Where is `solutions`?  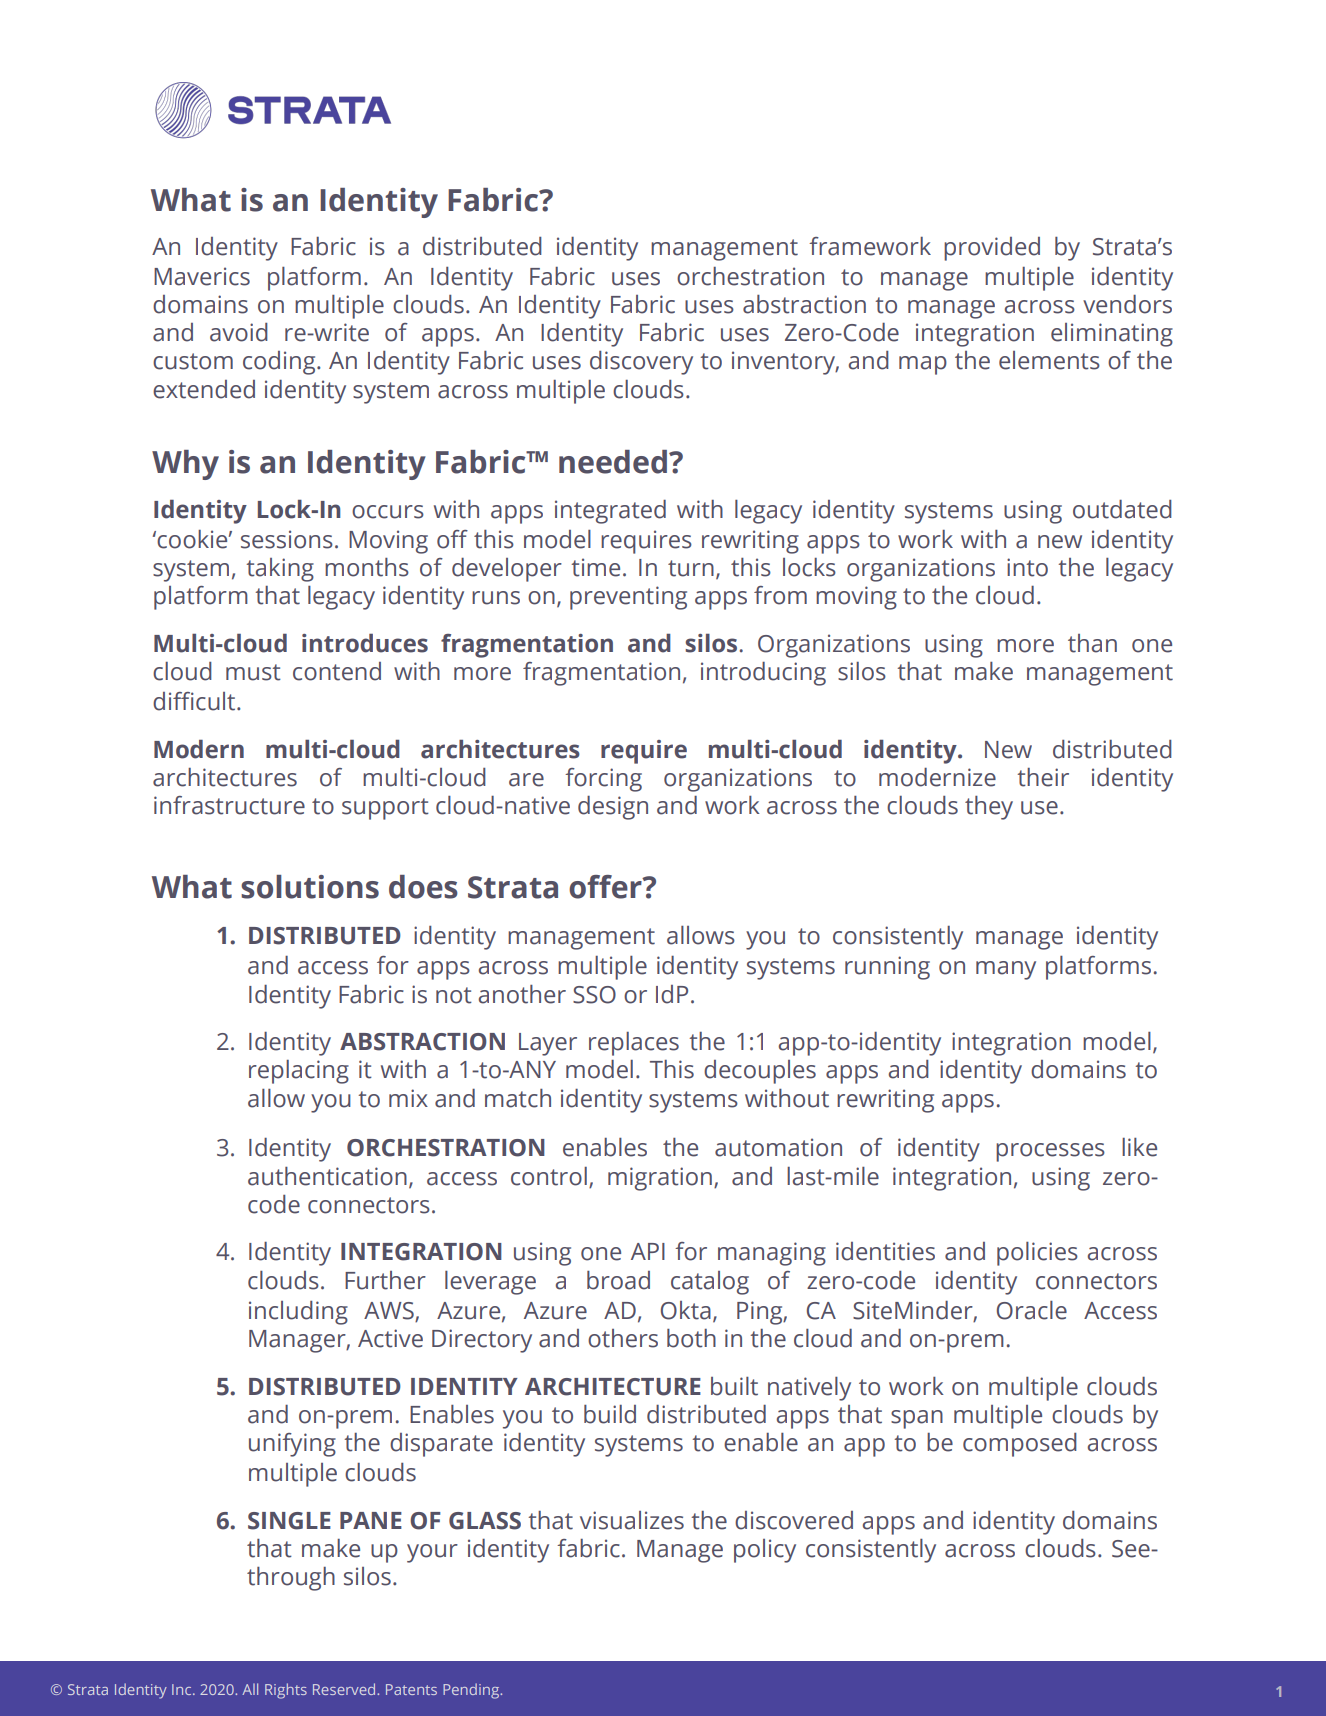 solutions is located at coordinates (310, 887).
